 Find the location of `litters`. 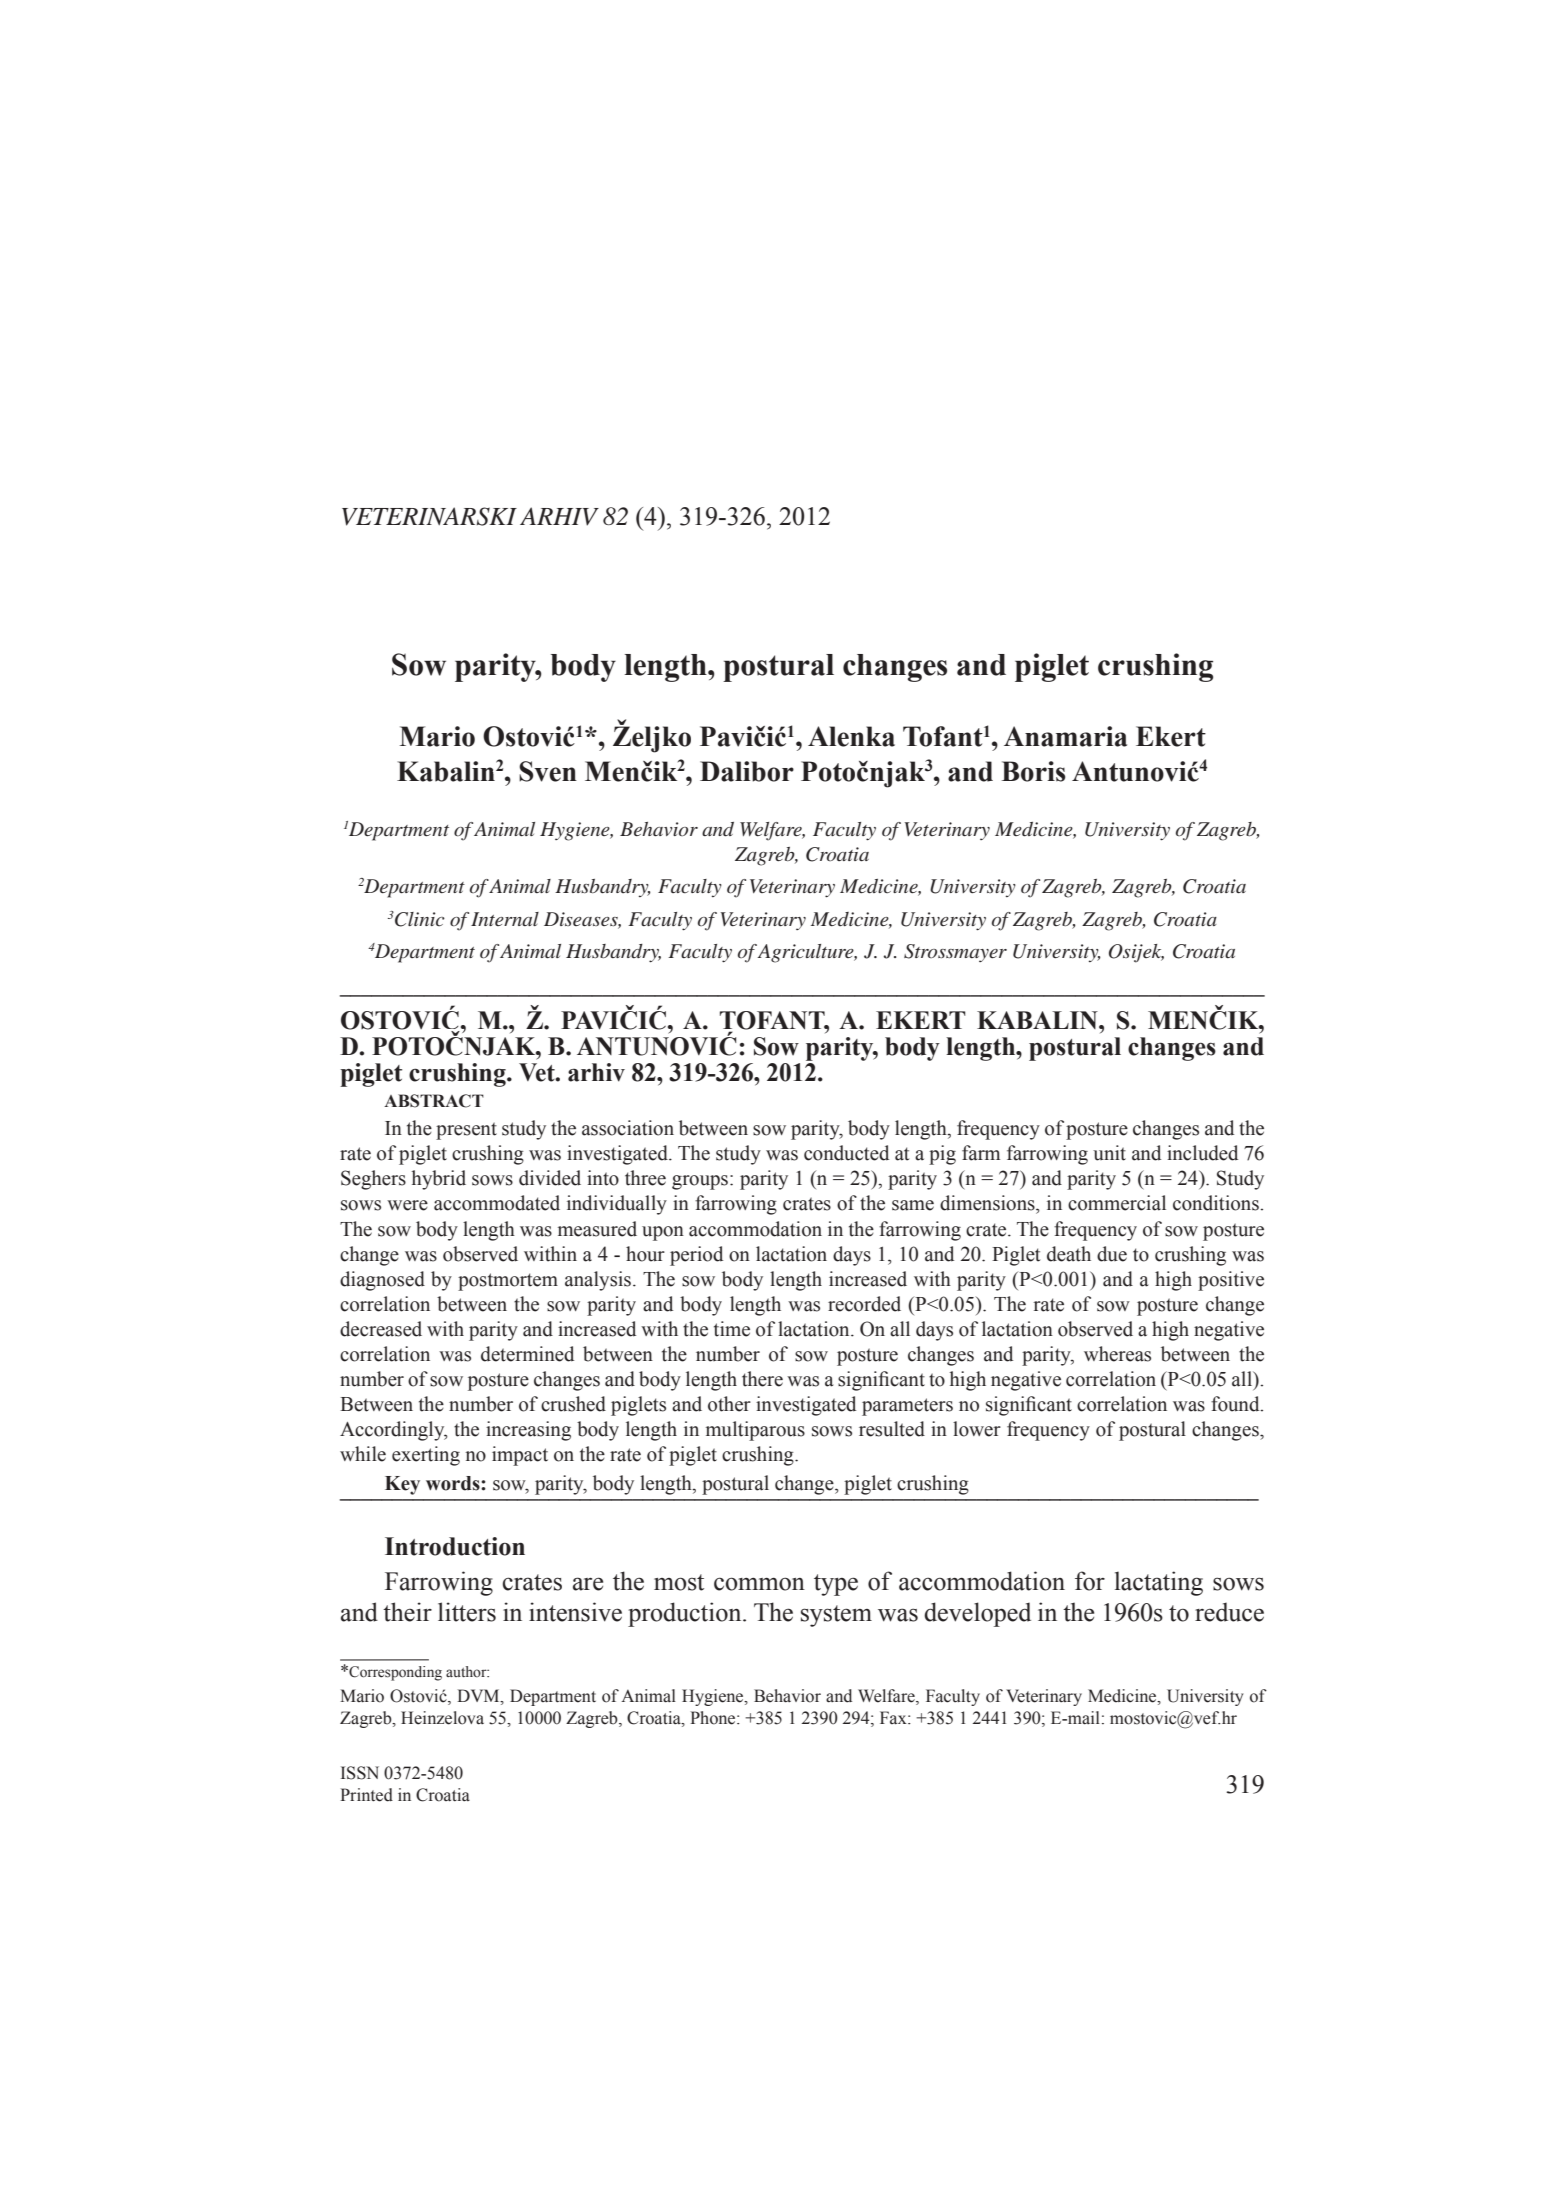

litters is located at coordinates (467, 1612).
